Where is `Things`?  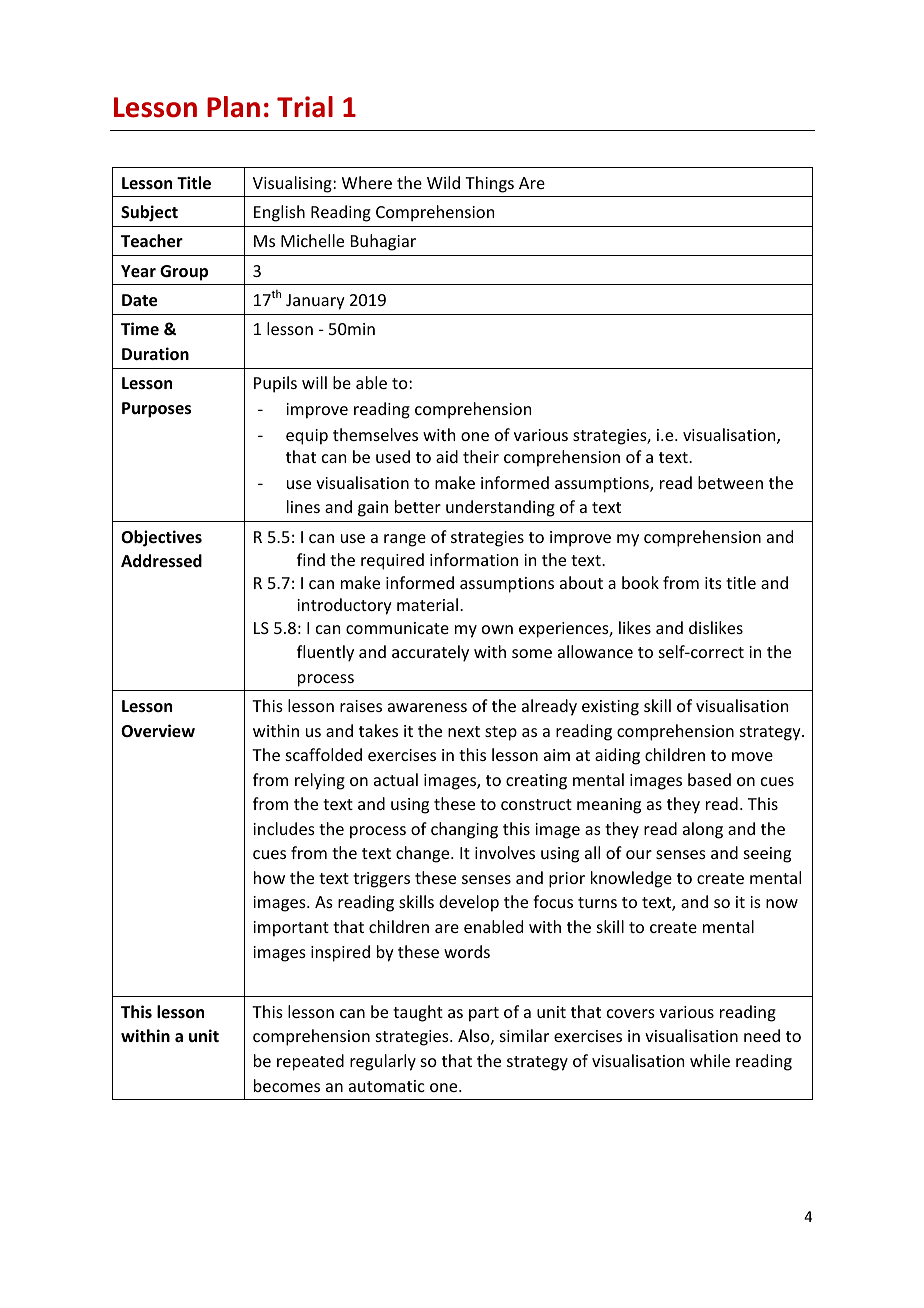 Things is located at coordinates (489, 184).
